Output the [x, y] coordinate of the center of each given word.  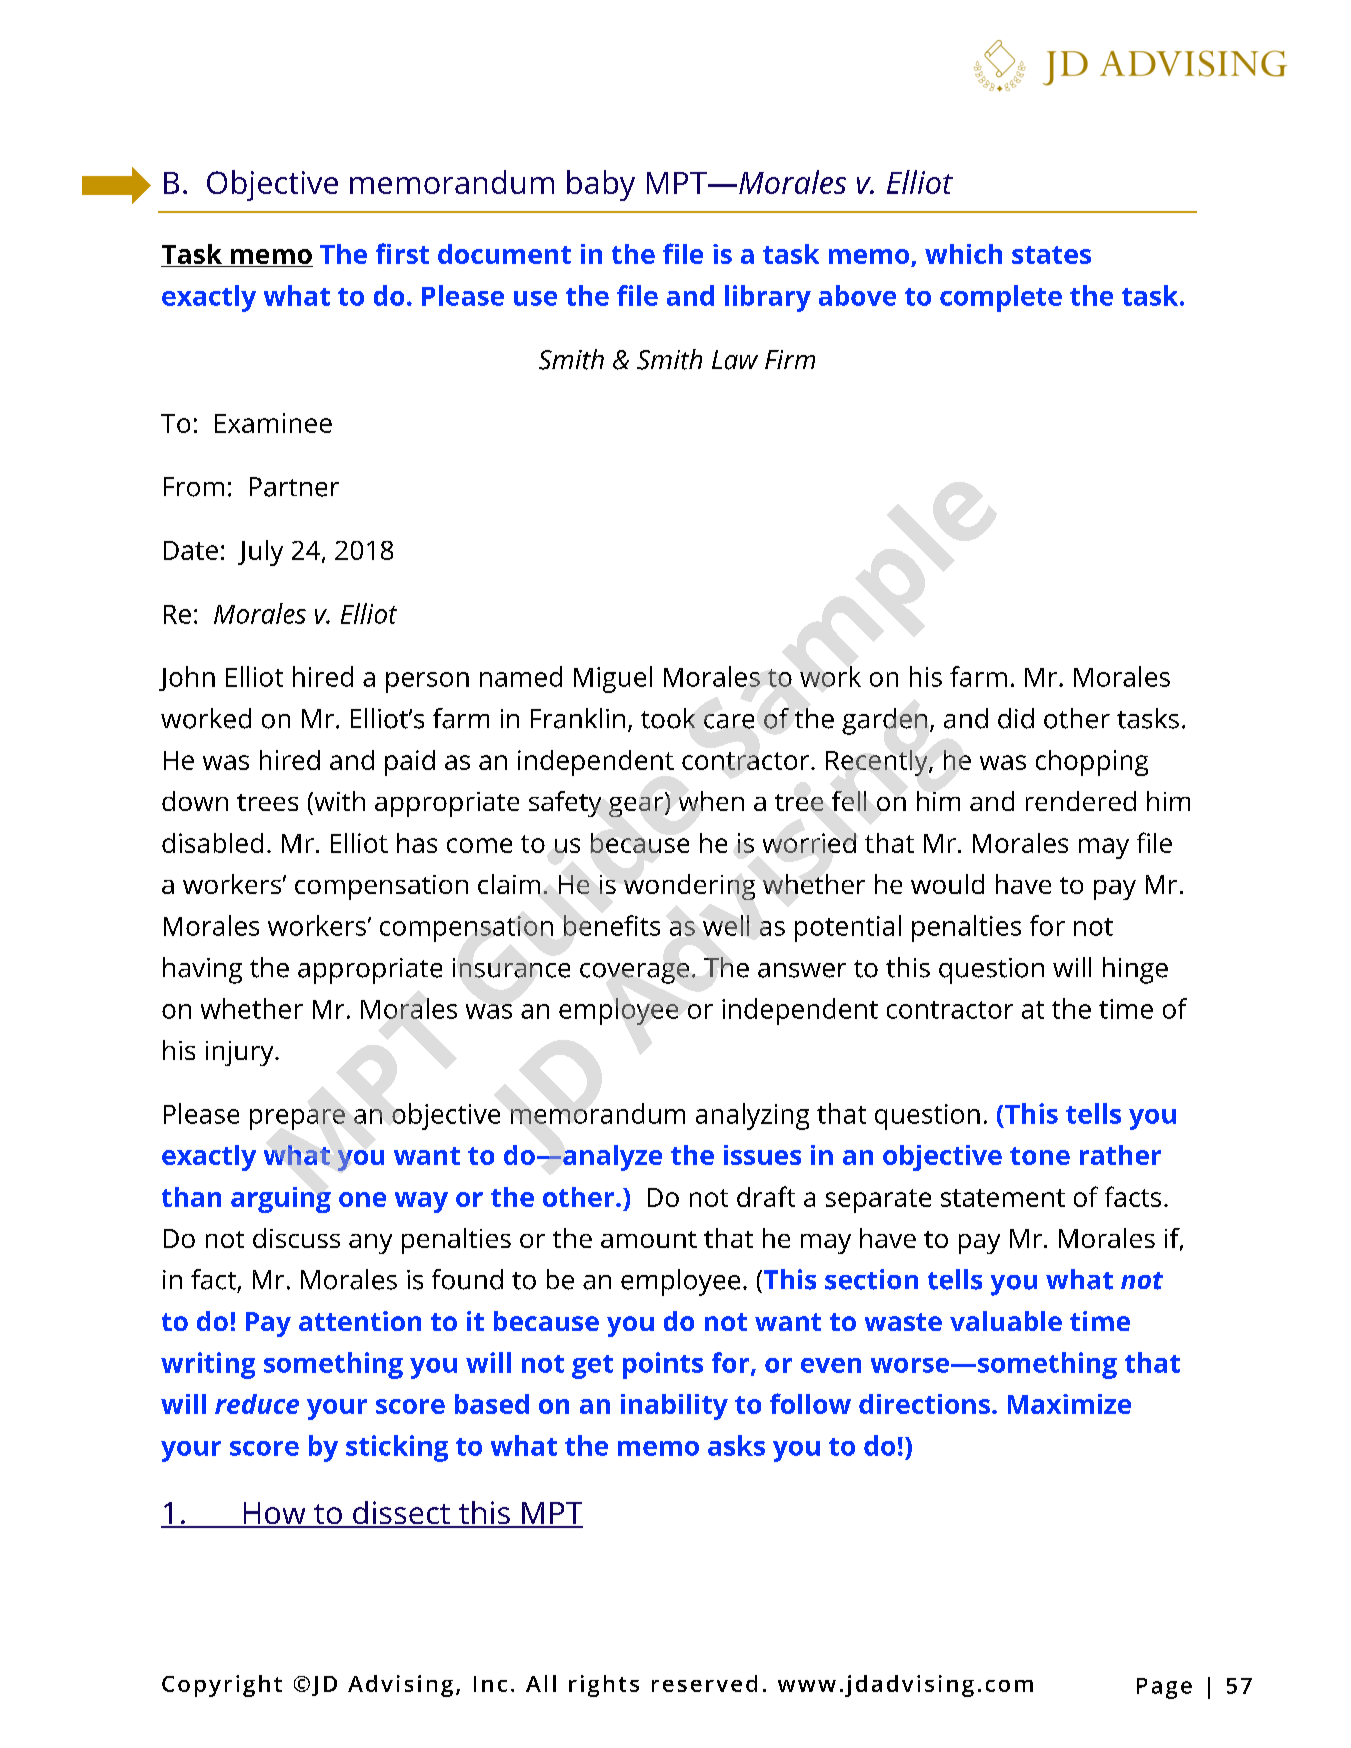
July [260, 553]
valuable [1006, 1321]
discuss [296, 1238]
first [402, 253]
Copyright [222, 1686]
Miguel [613, 679]
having [202, 970]
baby [601, 185]
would [947, 884]
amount [649, 1239]
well [726, 925]
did [1016, 718]
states [1051, 255]
